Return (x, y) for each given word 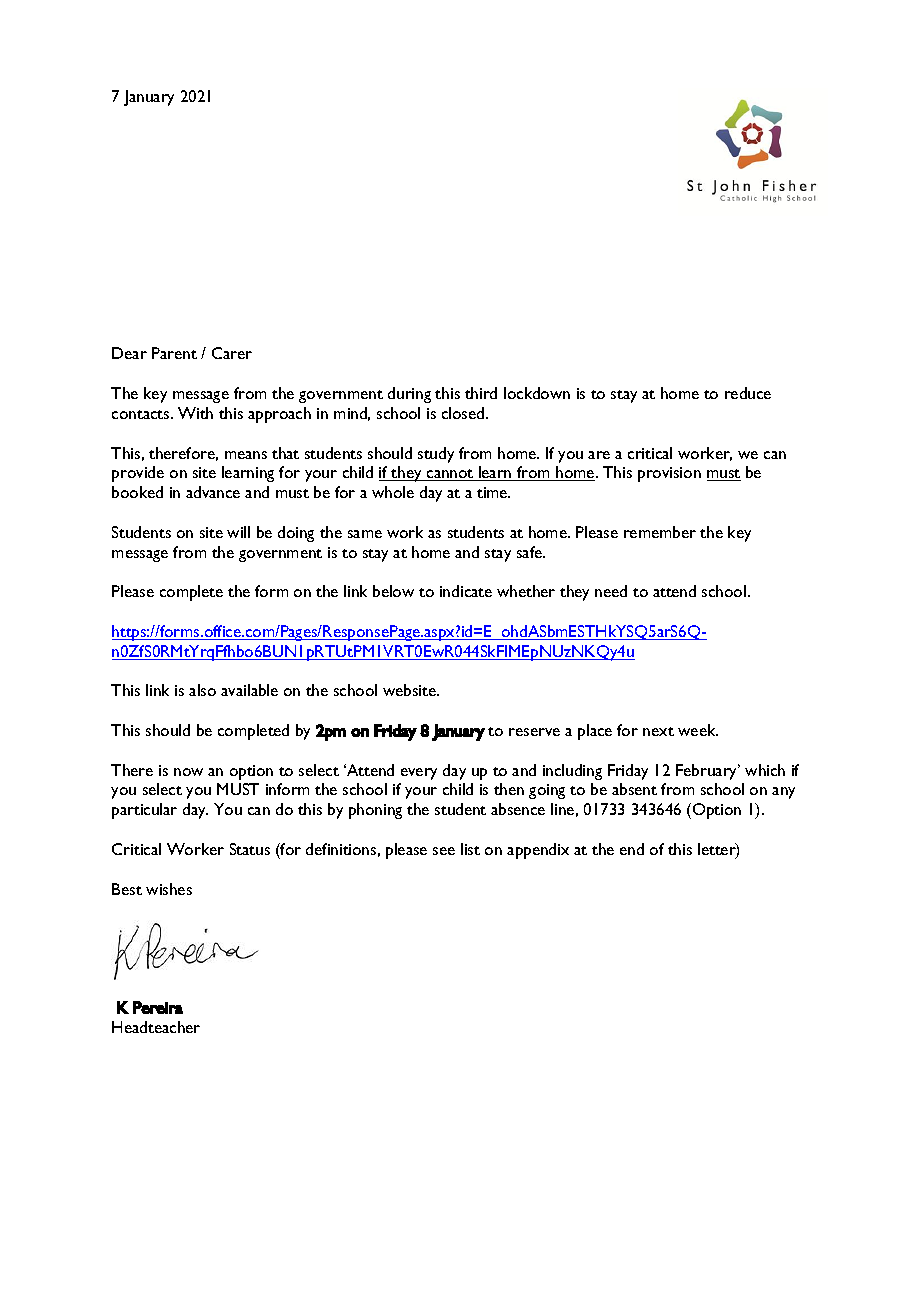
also (202, 690)
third (481, 393)
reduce (748, 393)
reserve (534, 732)
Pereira (158, 1007)
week (698, 730)
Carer (232, 353)
